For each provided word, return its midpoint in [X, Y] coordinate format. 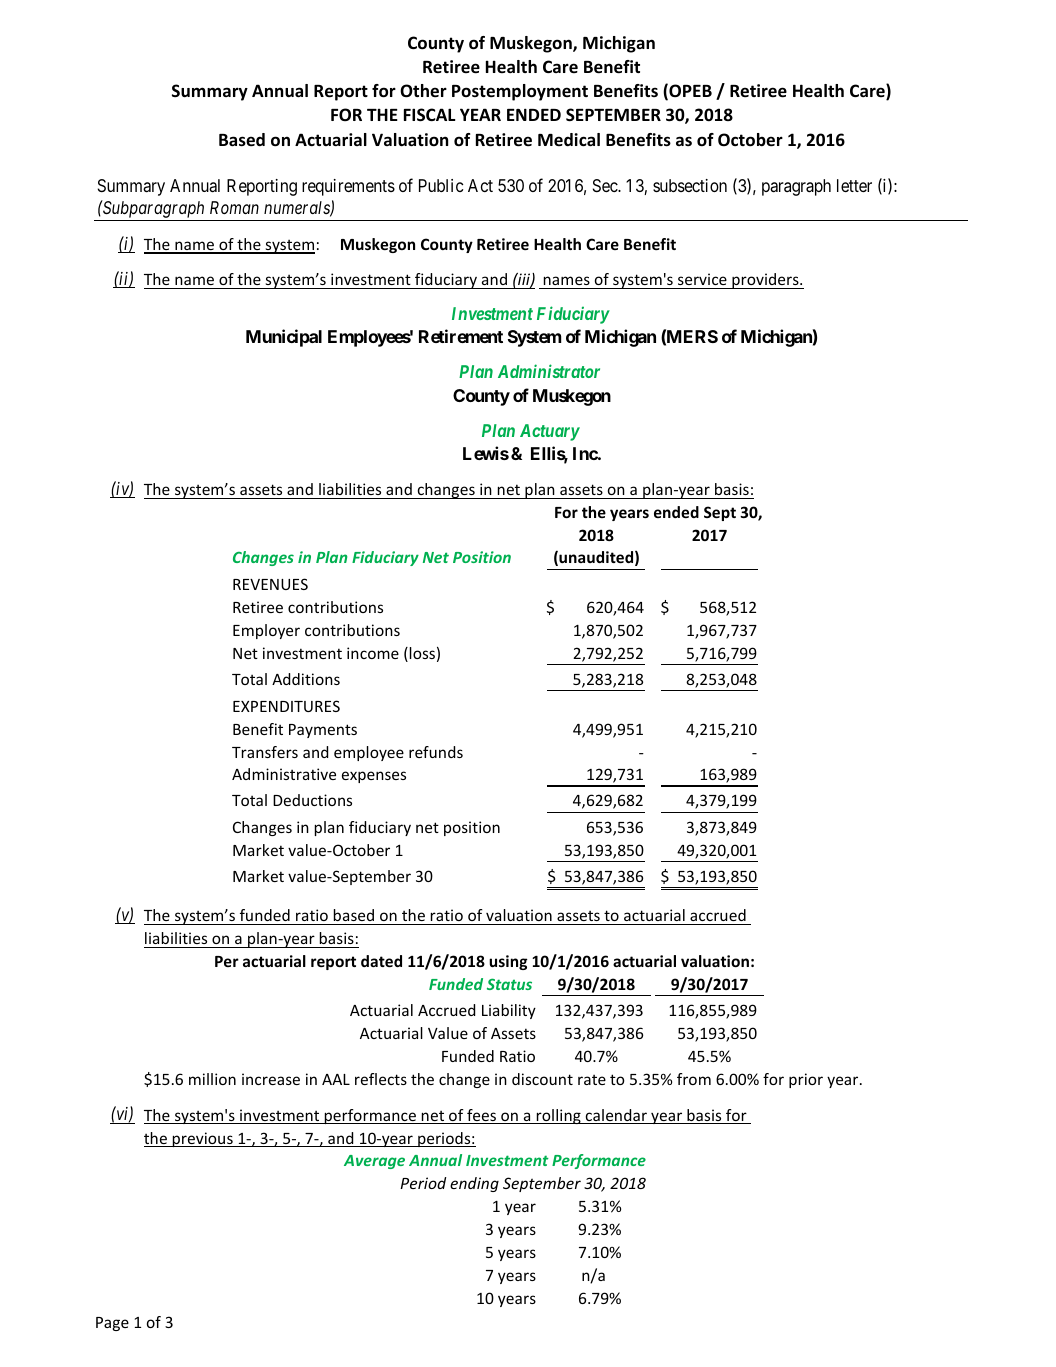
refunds [436, 752]
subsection [690, 185]
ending [474, 1184]
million [212, 1079]
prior [806, 1080]
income [373, 653]
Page [112, 1324]
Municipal [284, 338]
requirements [348, 187]
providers [765, 281]
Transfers [265, 752]
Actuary [550, 432]
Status [509, 984]
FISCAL [430, 115]
